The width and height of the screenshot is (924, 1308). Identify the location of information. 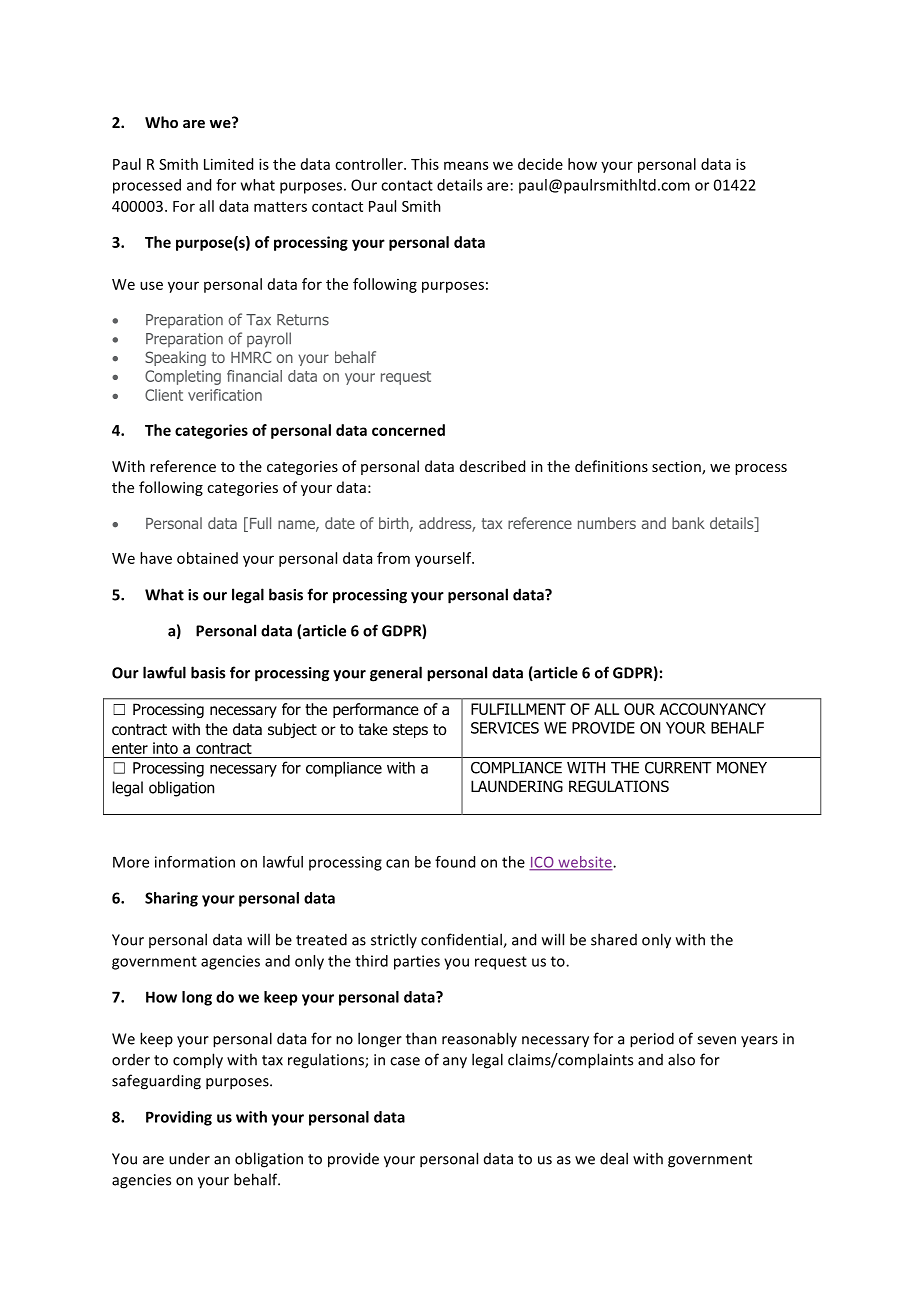
(195, 862).
